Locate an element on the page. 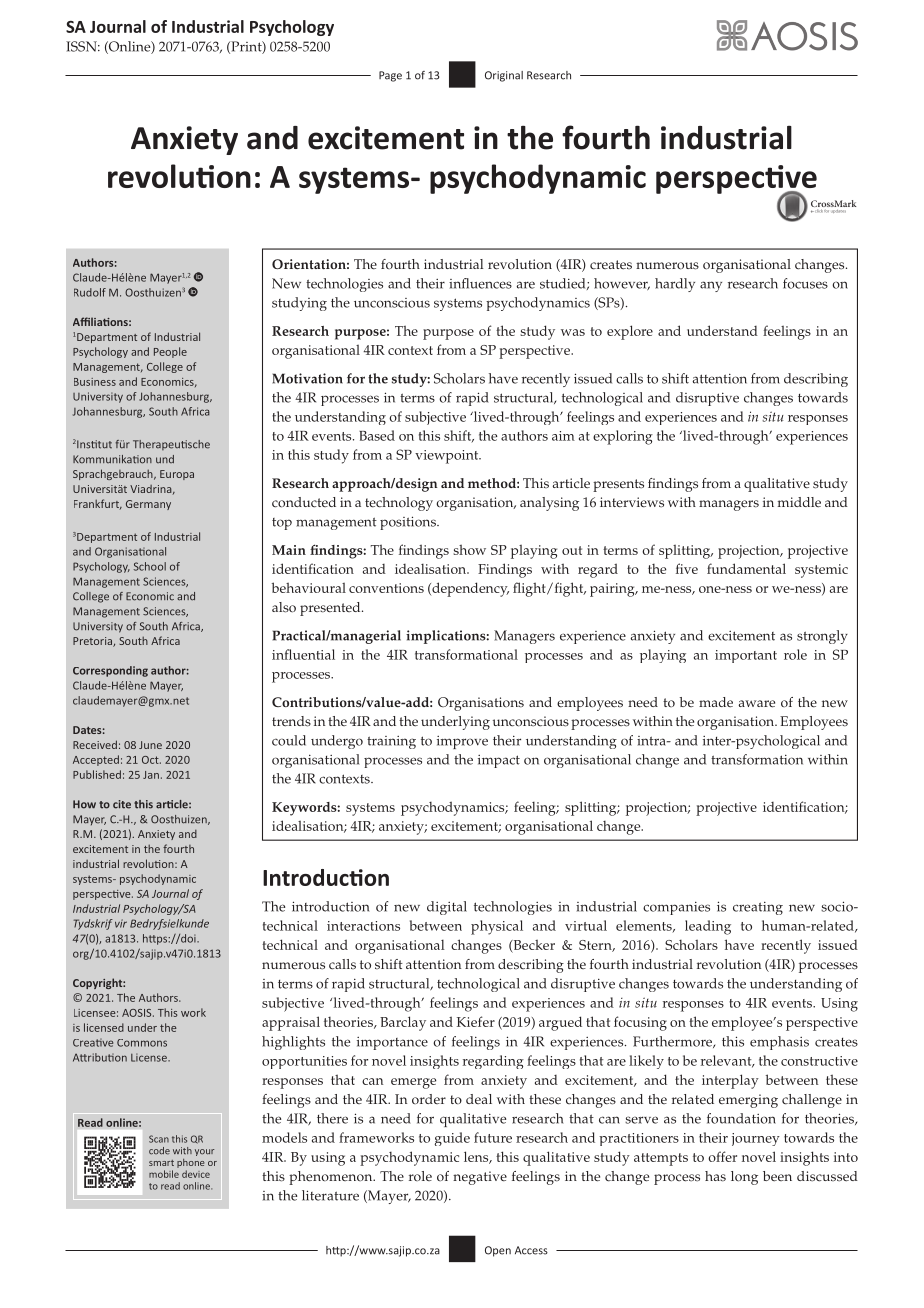  influences is located at coordinates (480, 283).
